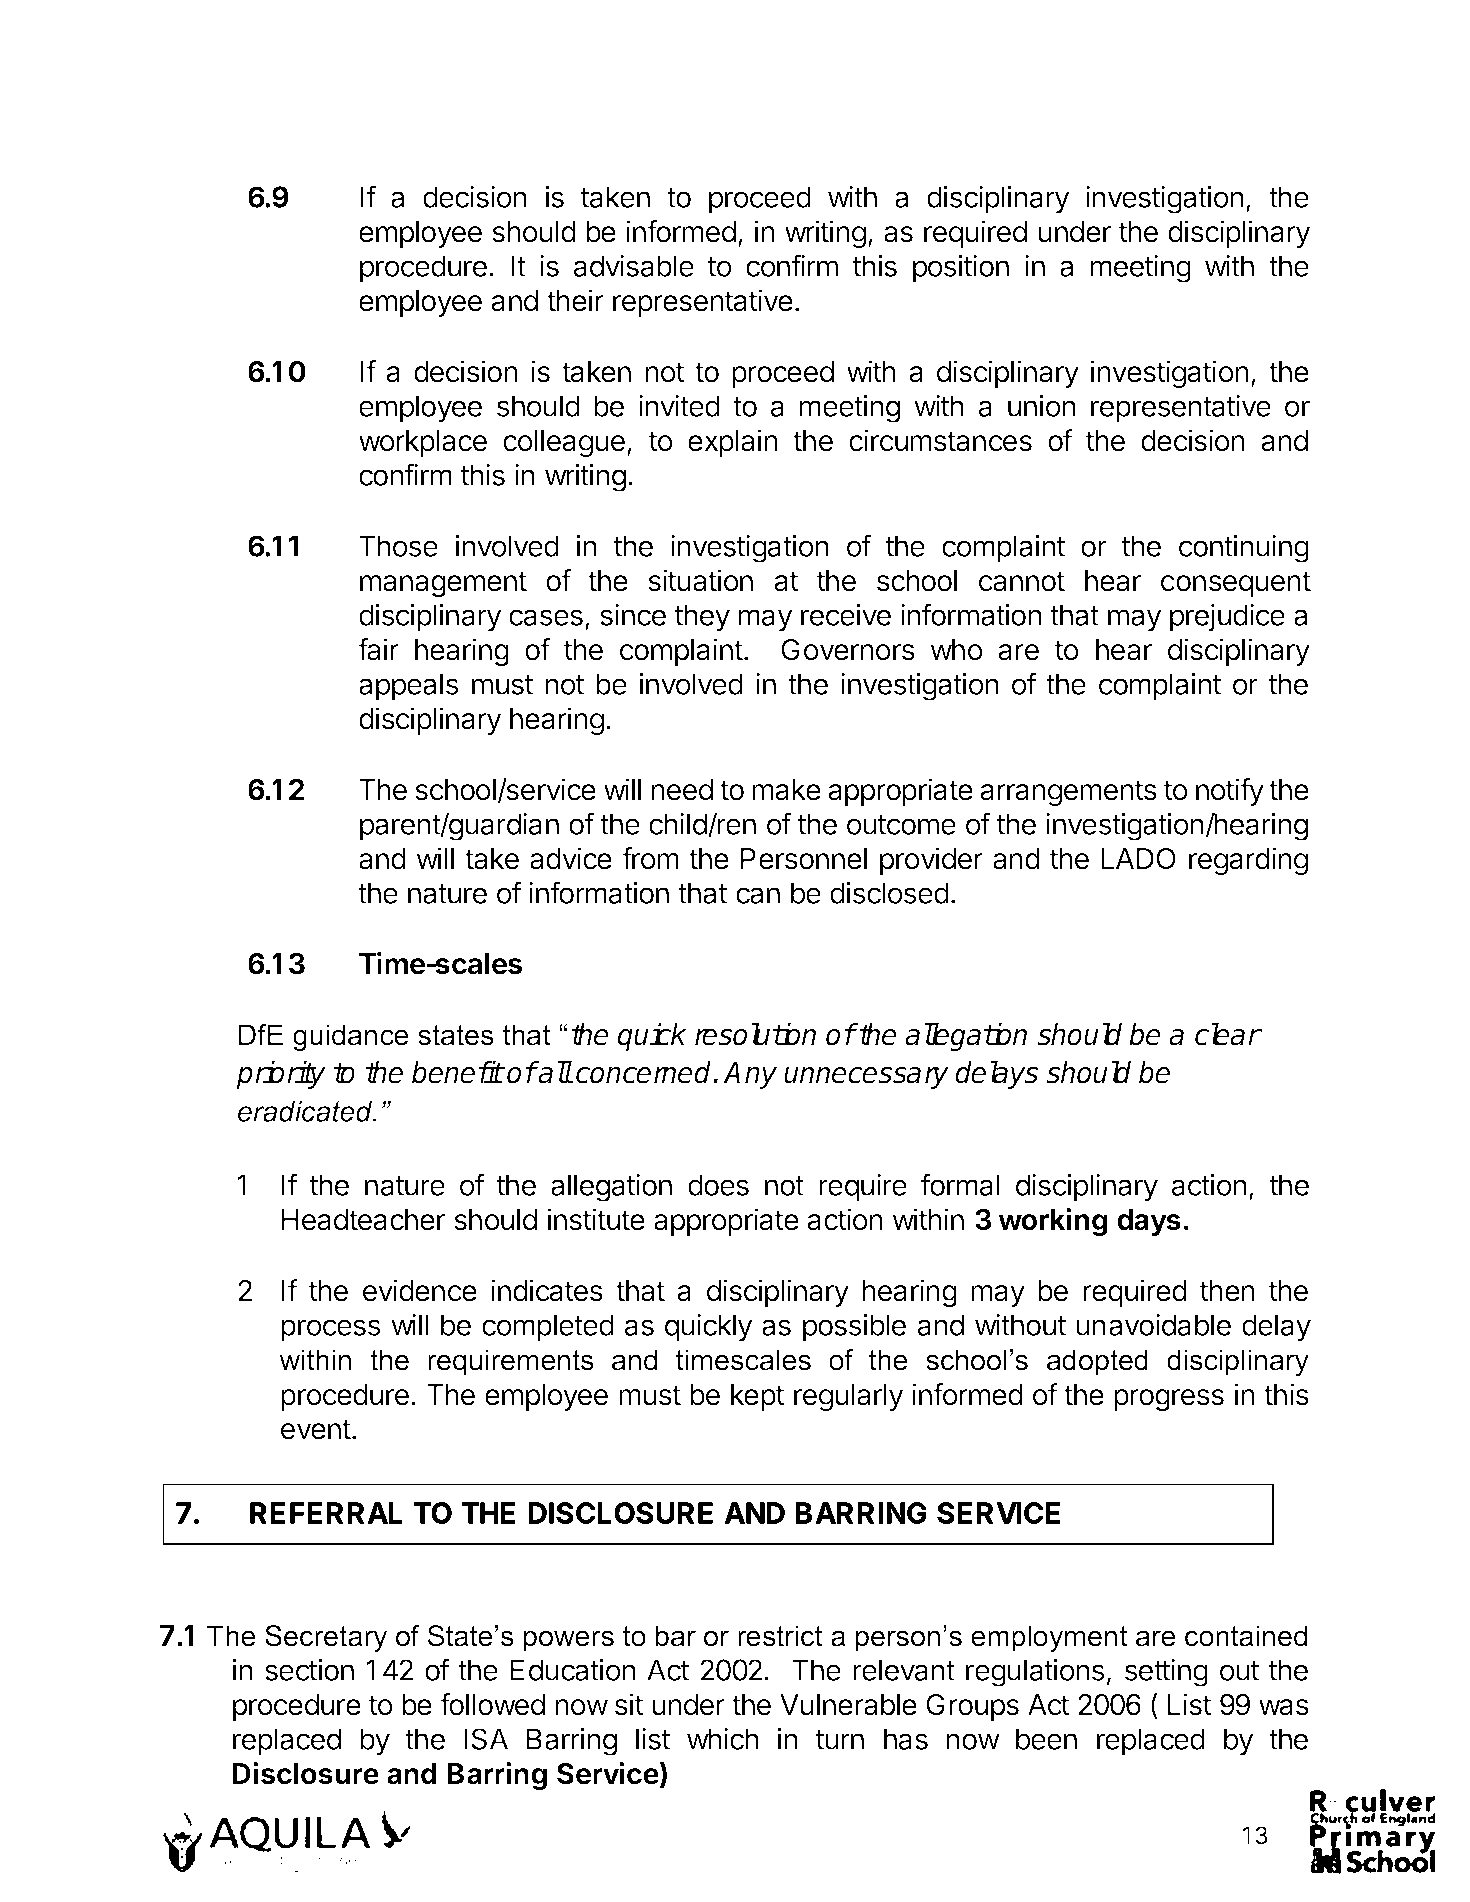 Image resolution: width=1470 pixels, height=1902 pixels. I want to click on Vulnerable, so click(848, 1705).
